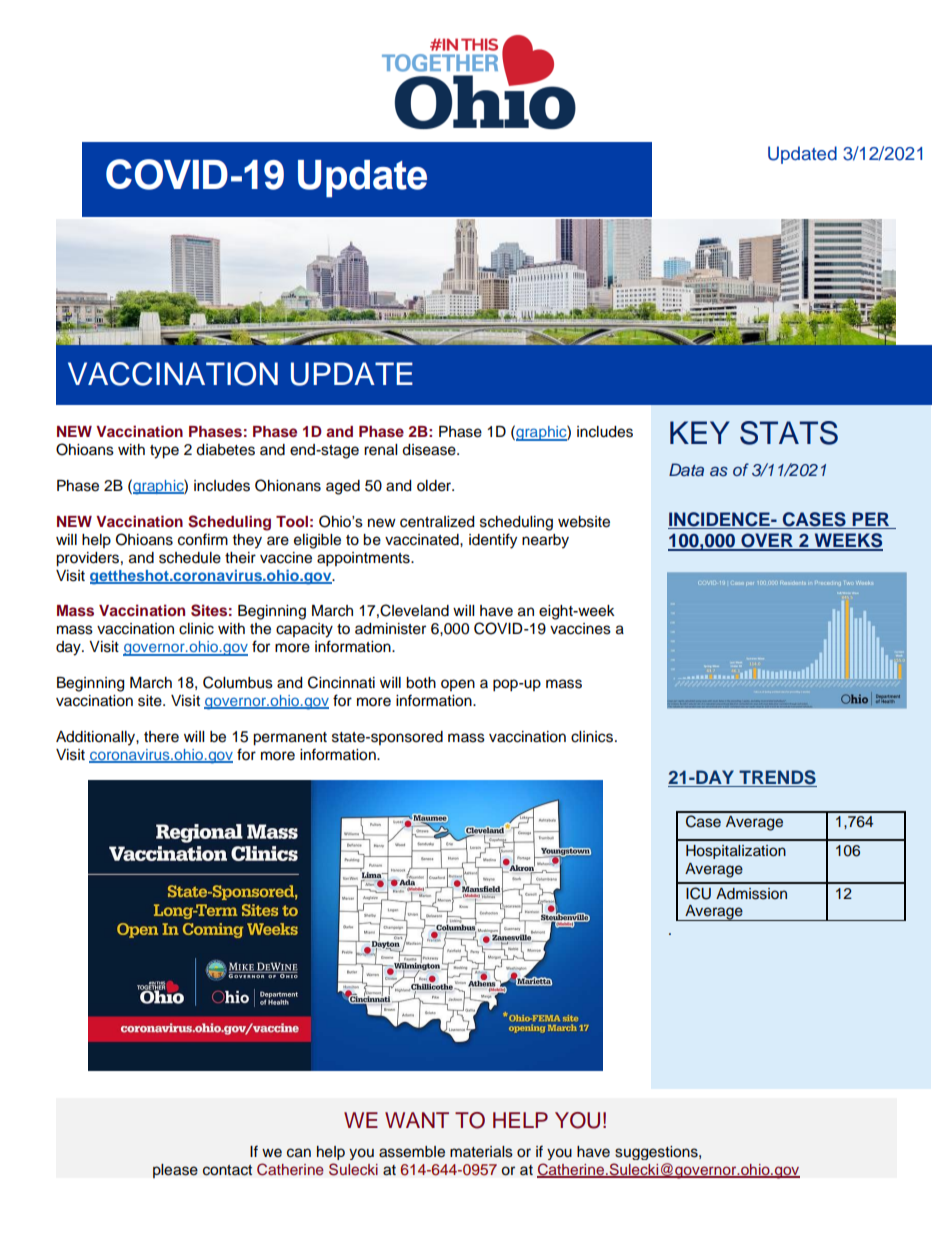  I want to click on suggestions, so click(657, 1153).
